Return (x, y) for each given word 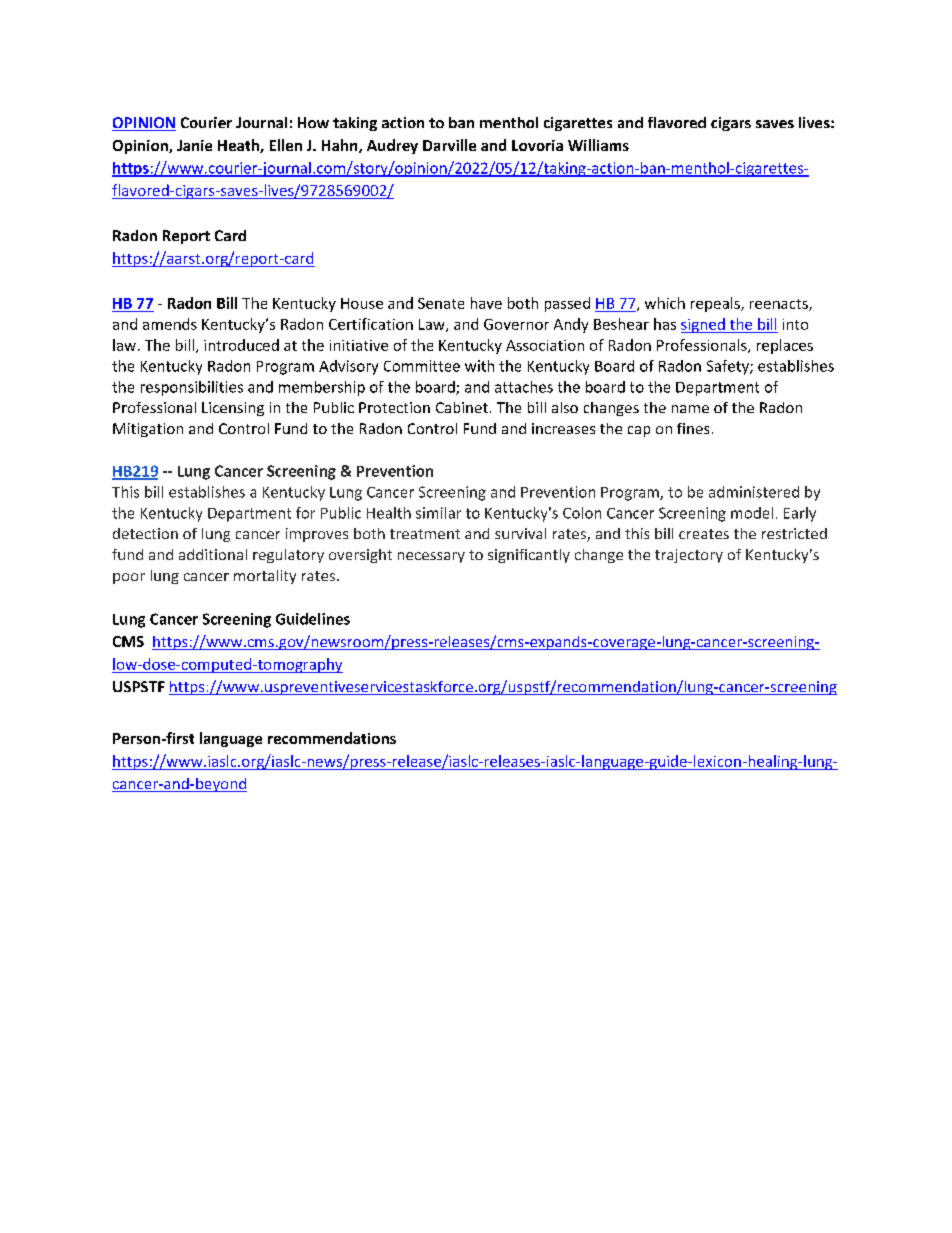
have (486, 303)
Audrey (392, 146)
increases (563, 428)
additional (213, 554)
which (665, 303)
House (362, 303)
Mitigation (148, 430)
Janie (194, 145)
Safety (729, 367)
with (479, 366)
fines (693, 428)
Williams (598, 145)
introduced (241, 345)
